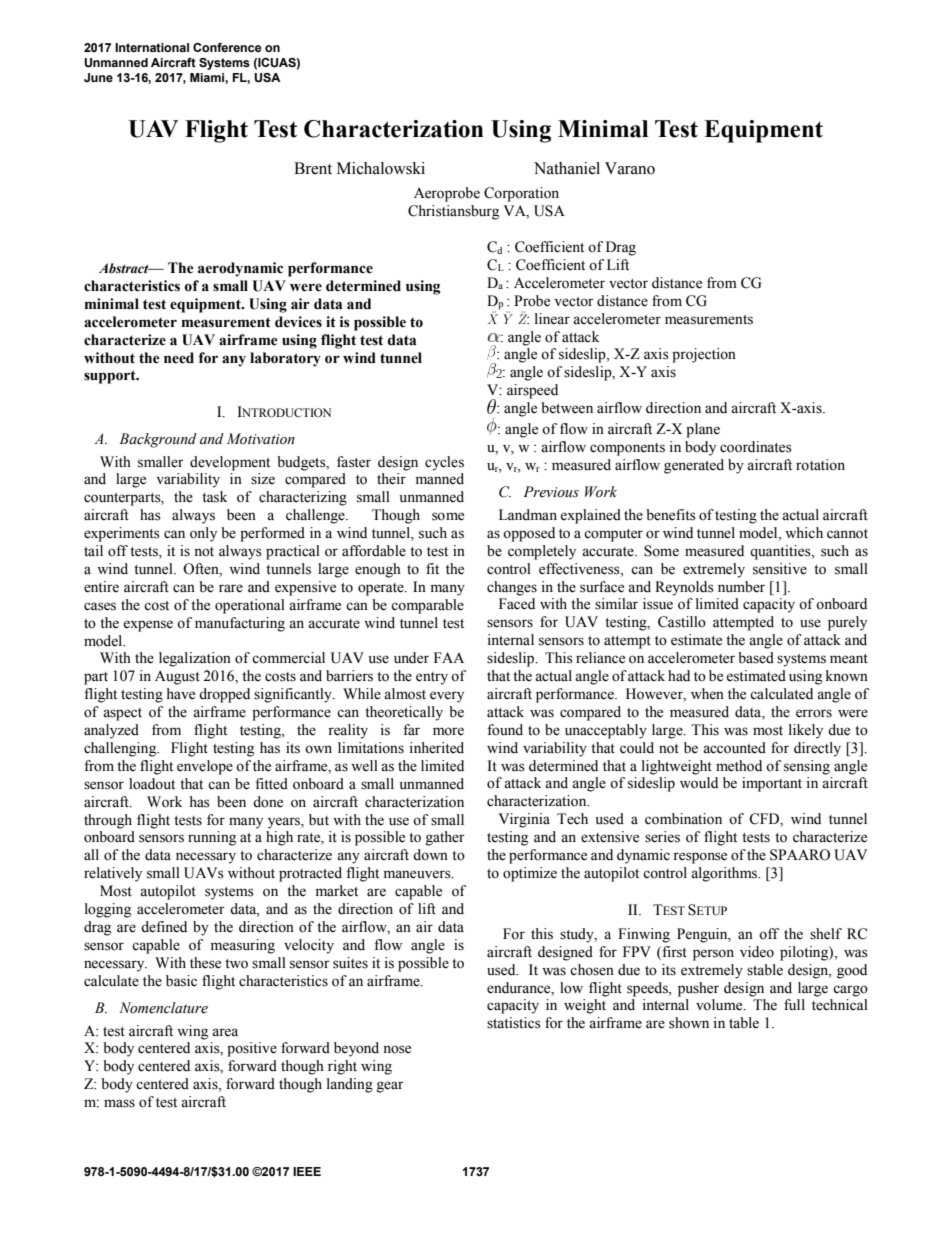 Image resolution: width=952 pixels, height=1233 pixels. Describe the element at coordinates (436, 748) in the screenshot. I see `inherited` at that location.
